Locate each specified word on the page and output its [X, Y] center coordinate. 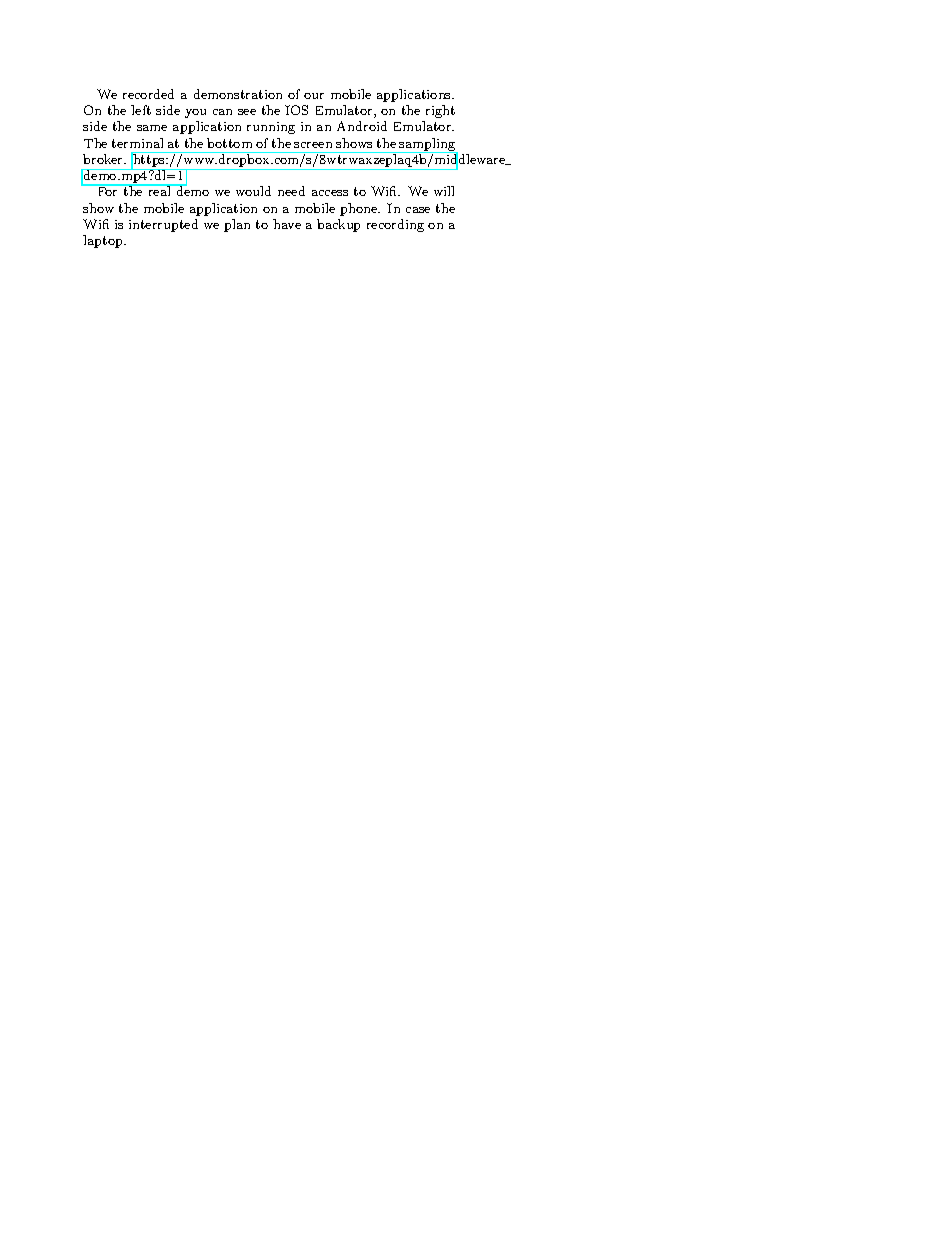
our [314, 96]
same [152, 128]
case [418, 210]
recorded [148, 94]
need [291, 191]
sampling [428, 145]
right [440, 111]
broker [104, 159]
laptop [104, 241]
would [253, 191]
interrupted [163, 225]
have [287, 224]
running [271, 128]
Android [362, 126]
